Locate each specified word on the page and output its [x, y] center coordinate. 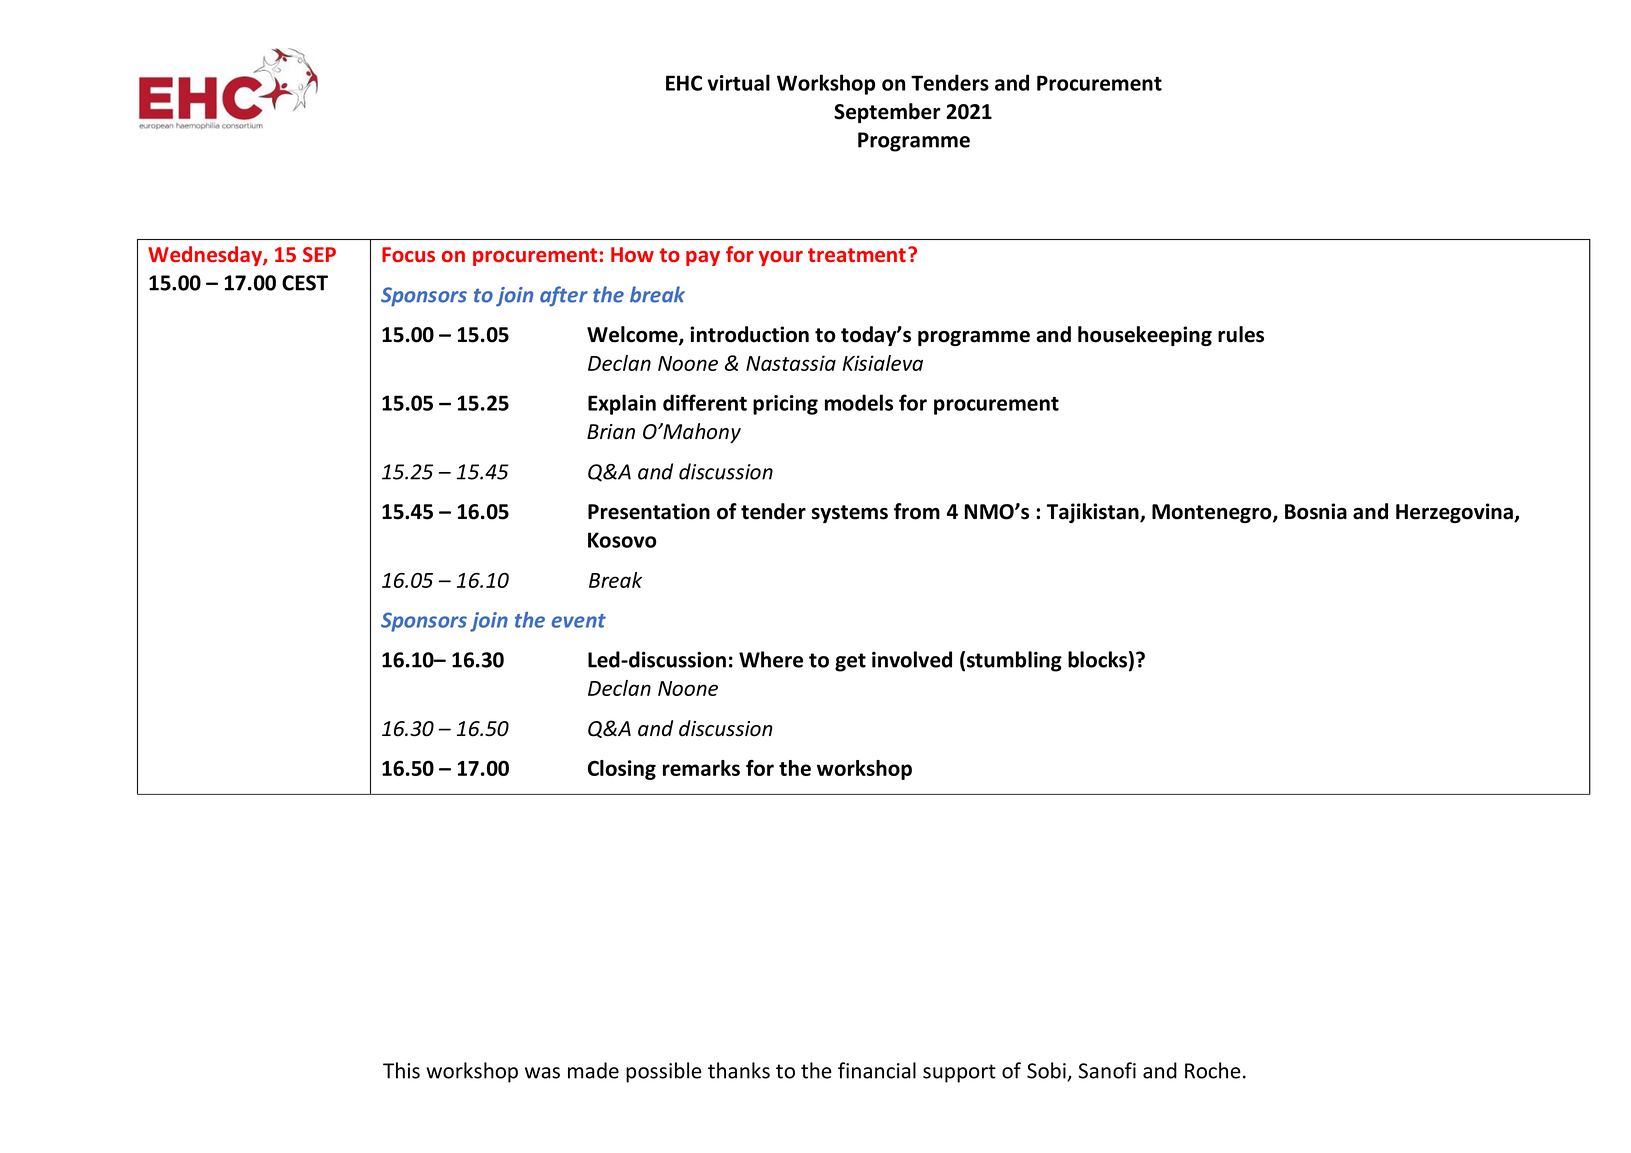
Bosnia [1316, 511]
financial [877, 1070]
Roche [1213, 1070]
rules [1241, 334]
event [579, 621]
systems [849, 514]
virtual [738, 82]
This [401, 1070]
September [887, 113]
